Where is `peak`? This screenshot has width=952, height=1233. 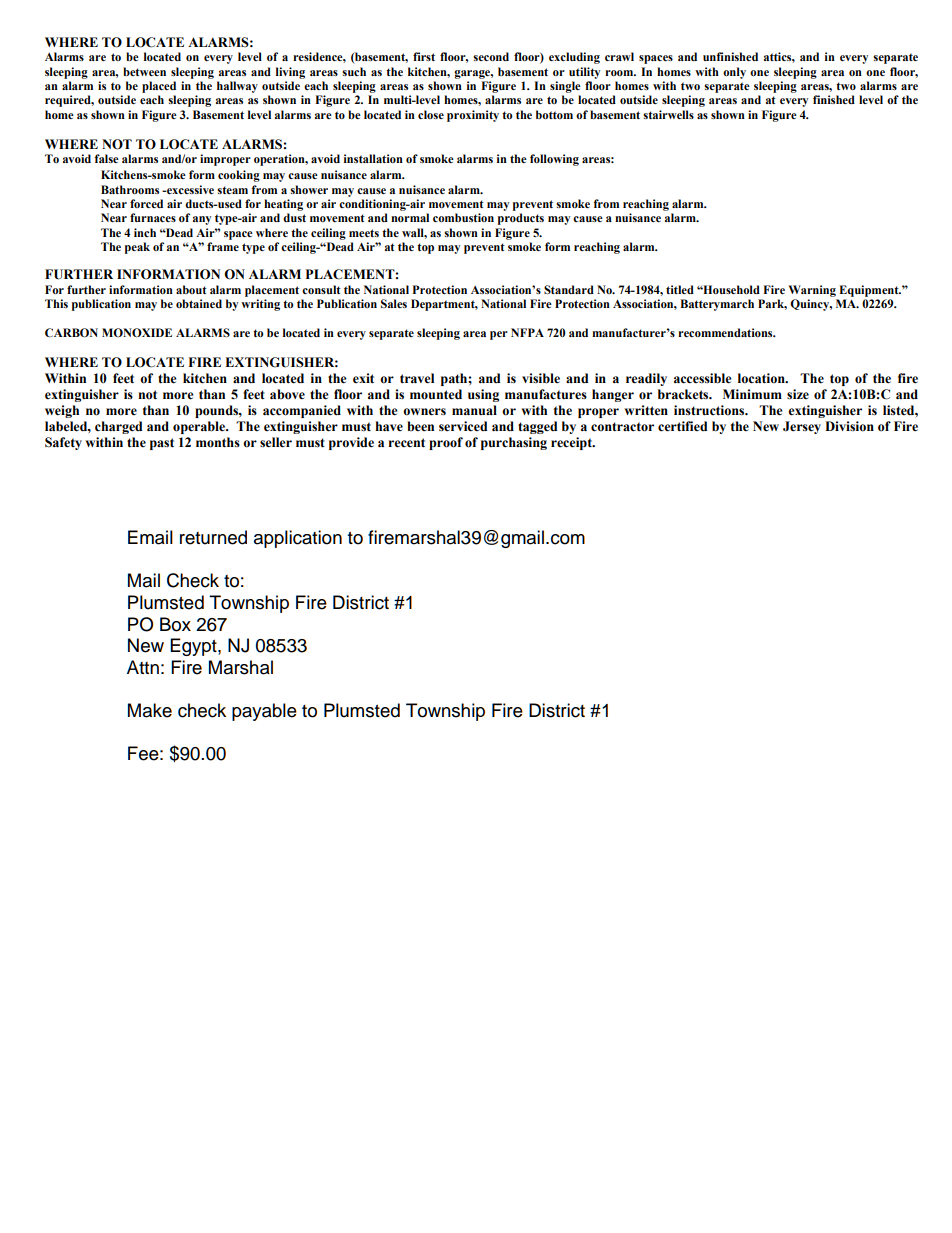 peak is located at coordinates (137, 248).
